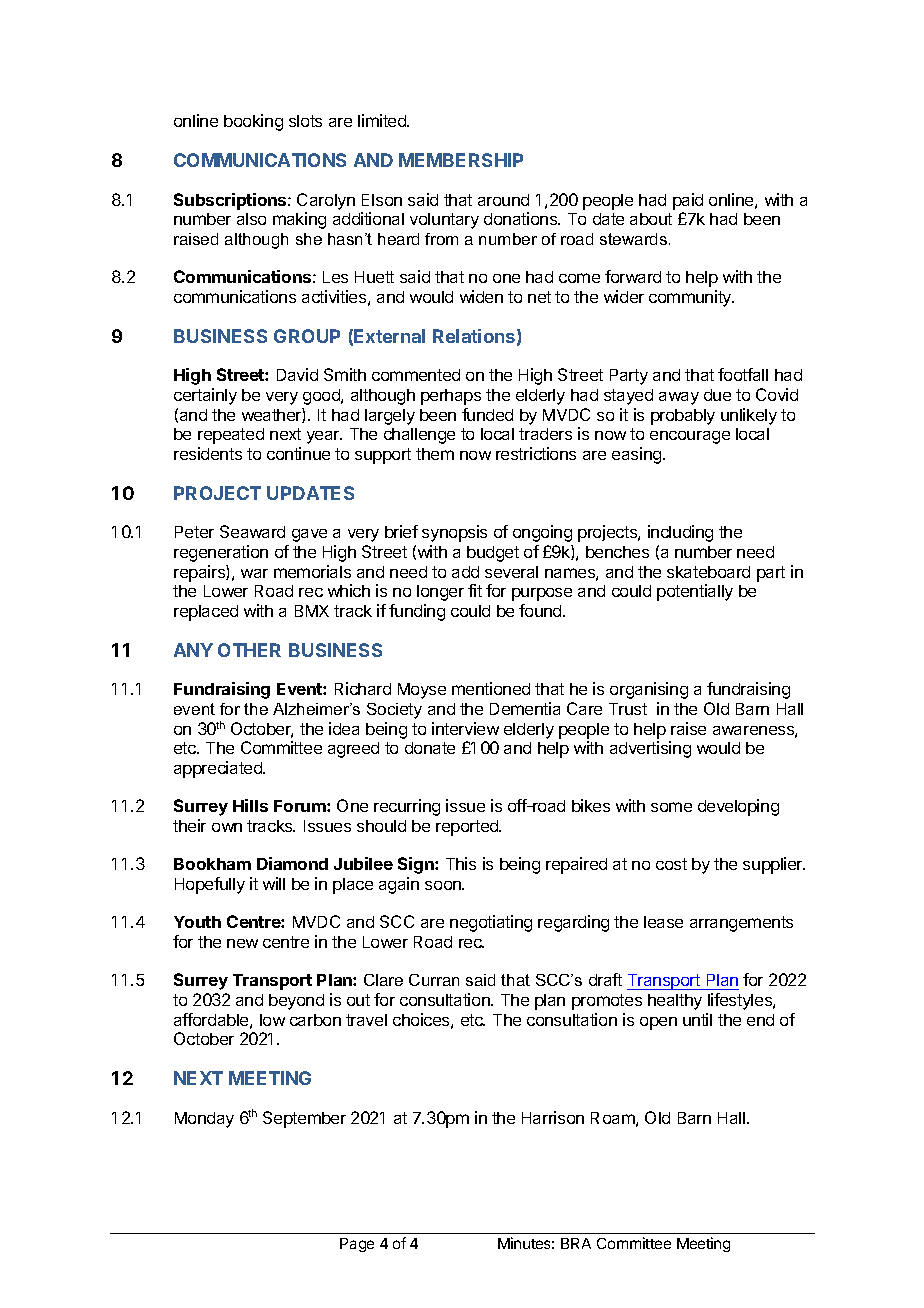 This image has height=1308, width=924. Describe the element at coordinates (717, 395) in the image. I see `due` at that location.
